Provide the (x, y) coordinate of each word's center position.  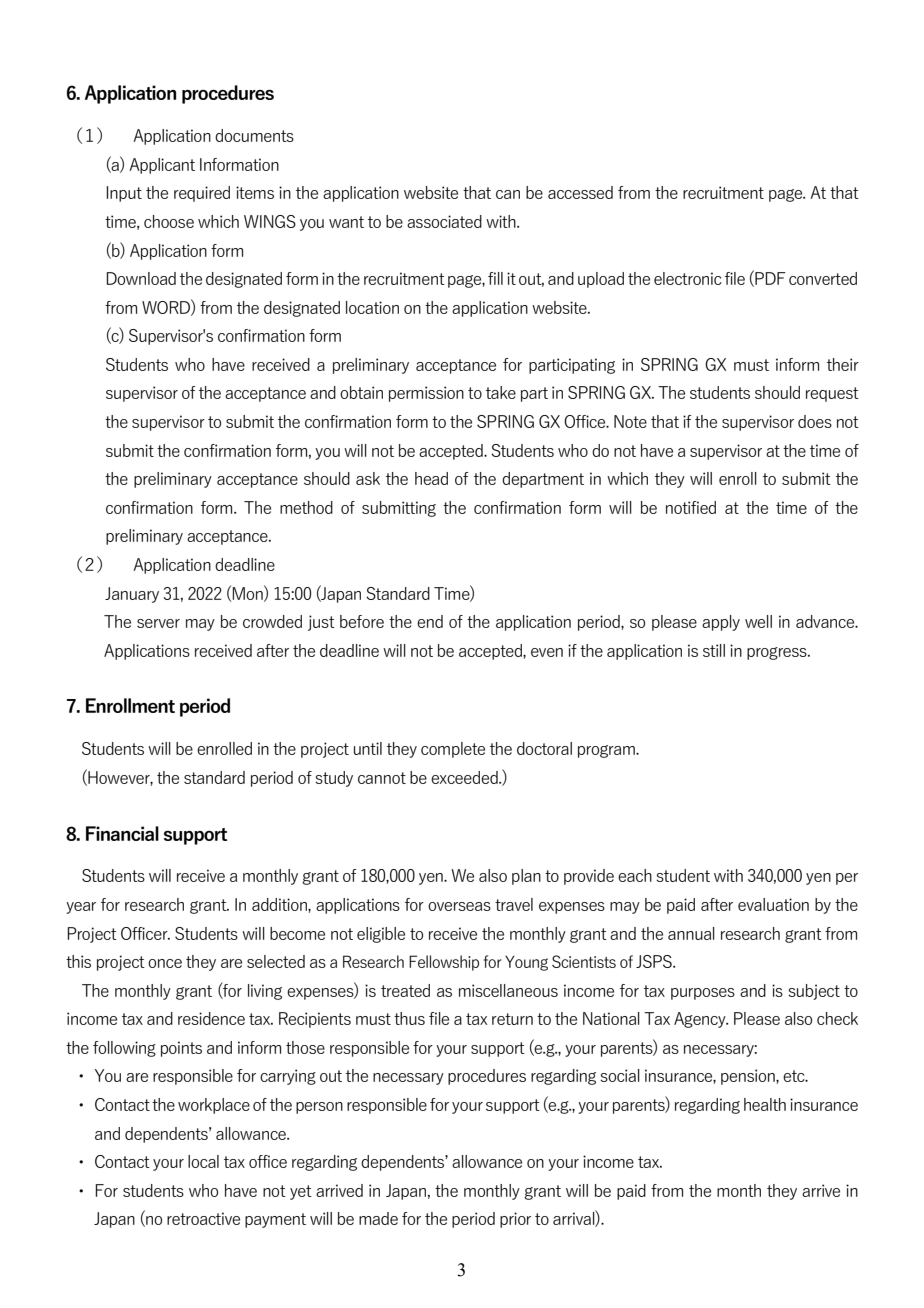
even (547, 652)
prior (515, 1220)
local (203, 1161)
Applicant (162, 166)
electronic (688, 278)
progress (778, 653)
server (158, 623)
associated (444, 221)
